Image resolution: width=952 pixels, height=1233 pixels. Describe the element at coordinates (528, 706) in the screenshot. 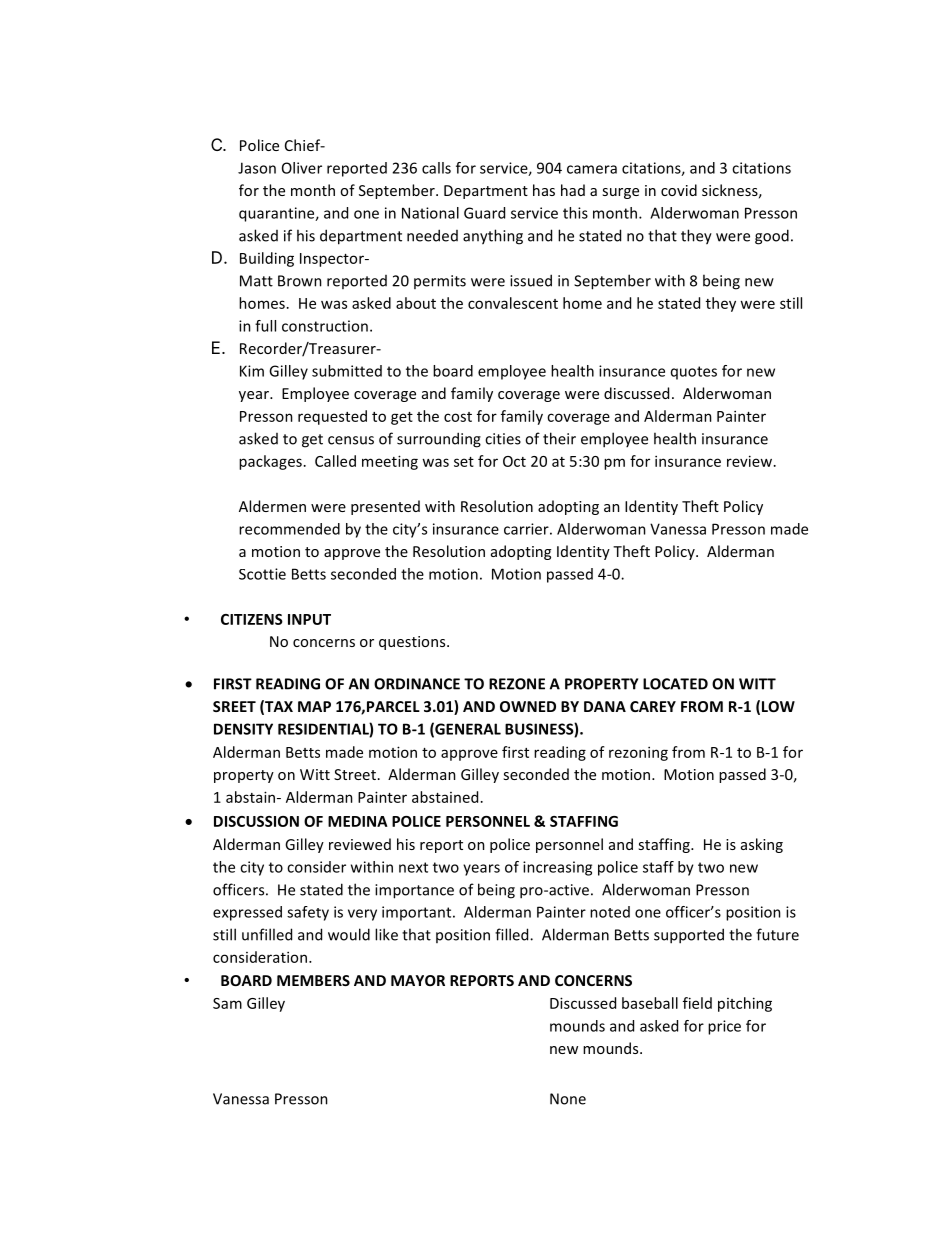

I see `OWNED` at that location.
